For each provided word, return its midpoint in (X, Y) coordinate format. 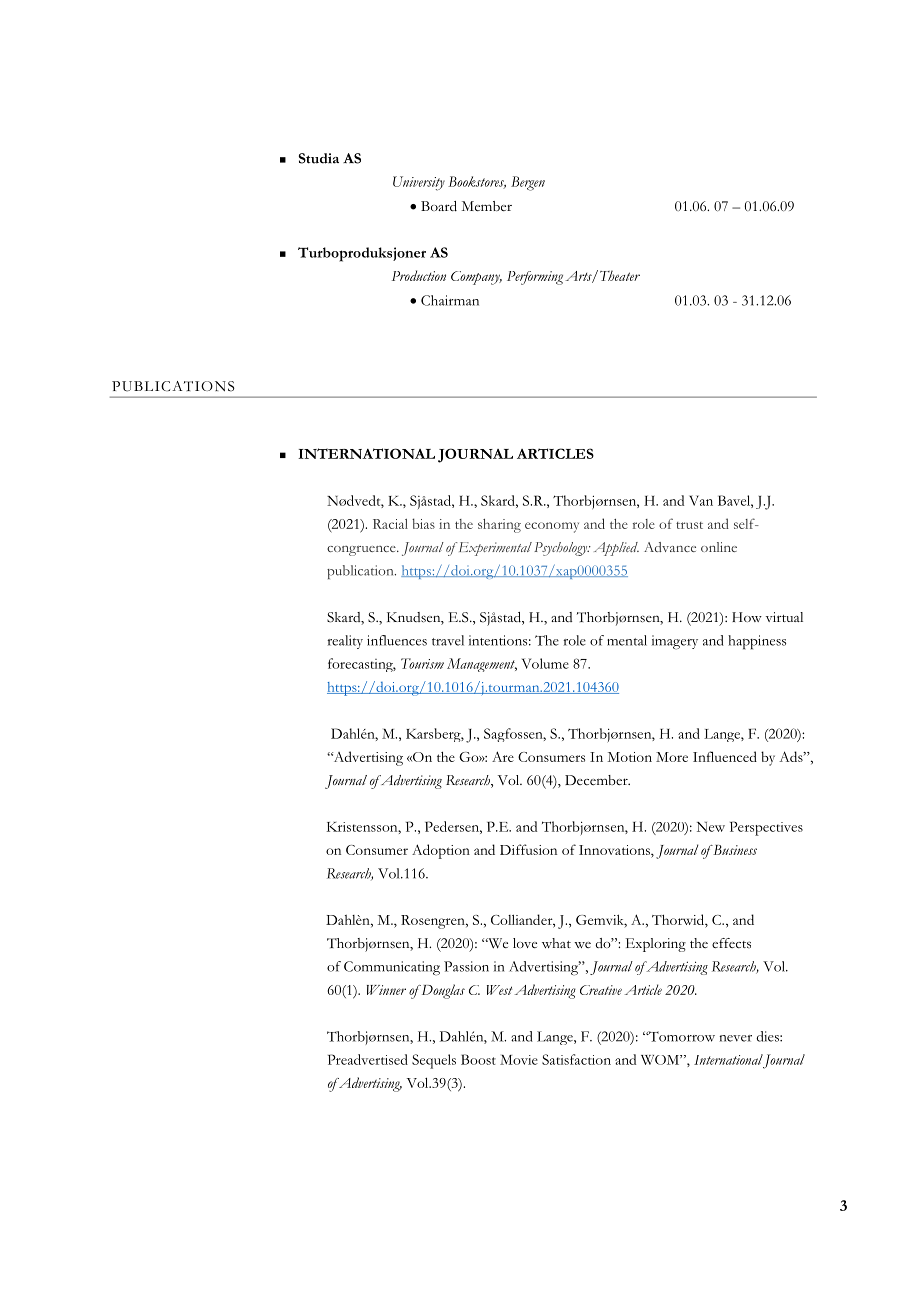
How (747, 617)
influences (397, 640)
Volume (545, 663)
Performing (535, 278)
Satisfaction (576, 1059)
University (419, 183)
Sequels (434, 1061)
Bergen (528, 183)
